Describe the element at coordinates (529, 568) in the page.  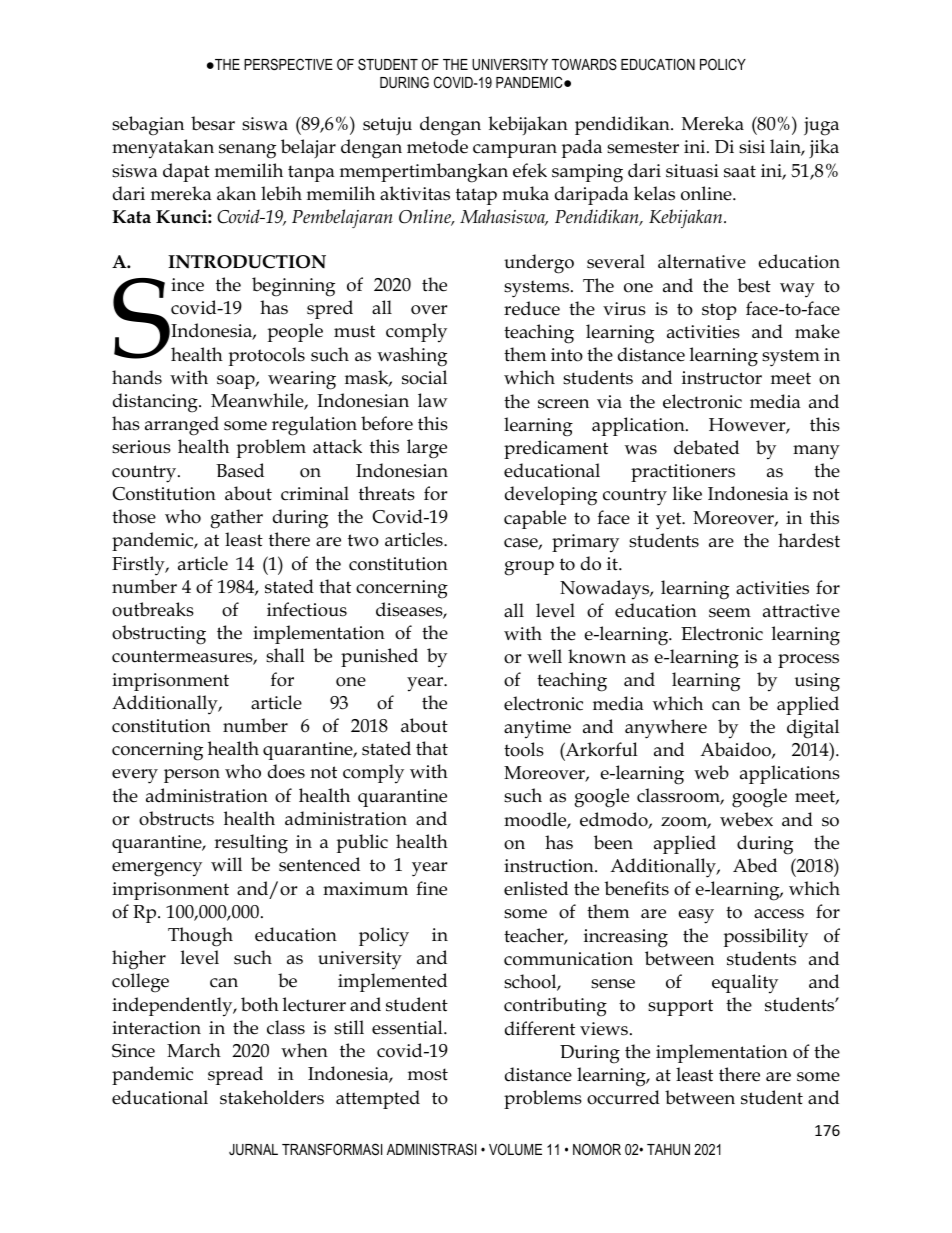
I see `group` at that location.
